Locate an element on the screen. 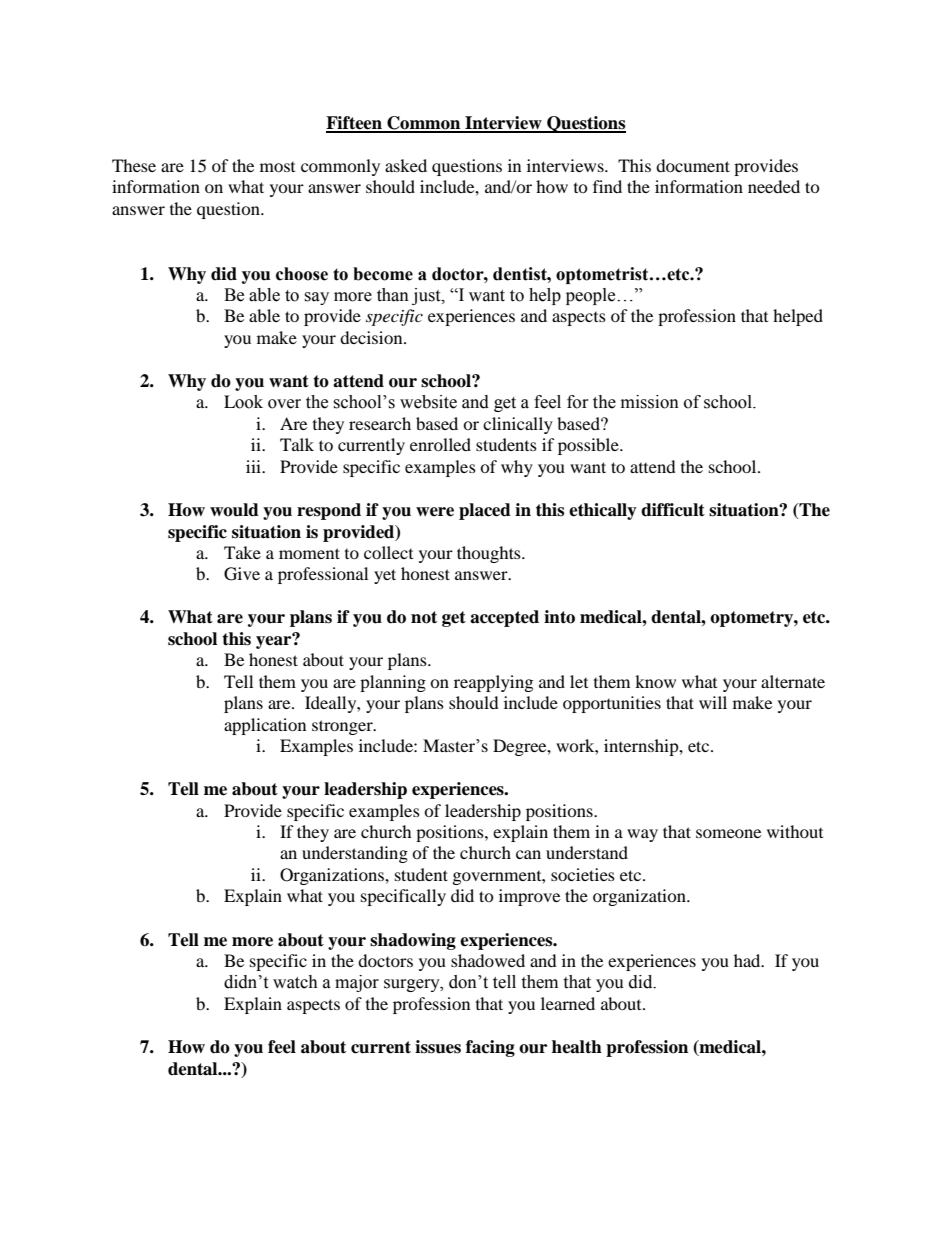  reapplying is located at coordinates (493, 683).
